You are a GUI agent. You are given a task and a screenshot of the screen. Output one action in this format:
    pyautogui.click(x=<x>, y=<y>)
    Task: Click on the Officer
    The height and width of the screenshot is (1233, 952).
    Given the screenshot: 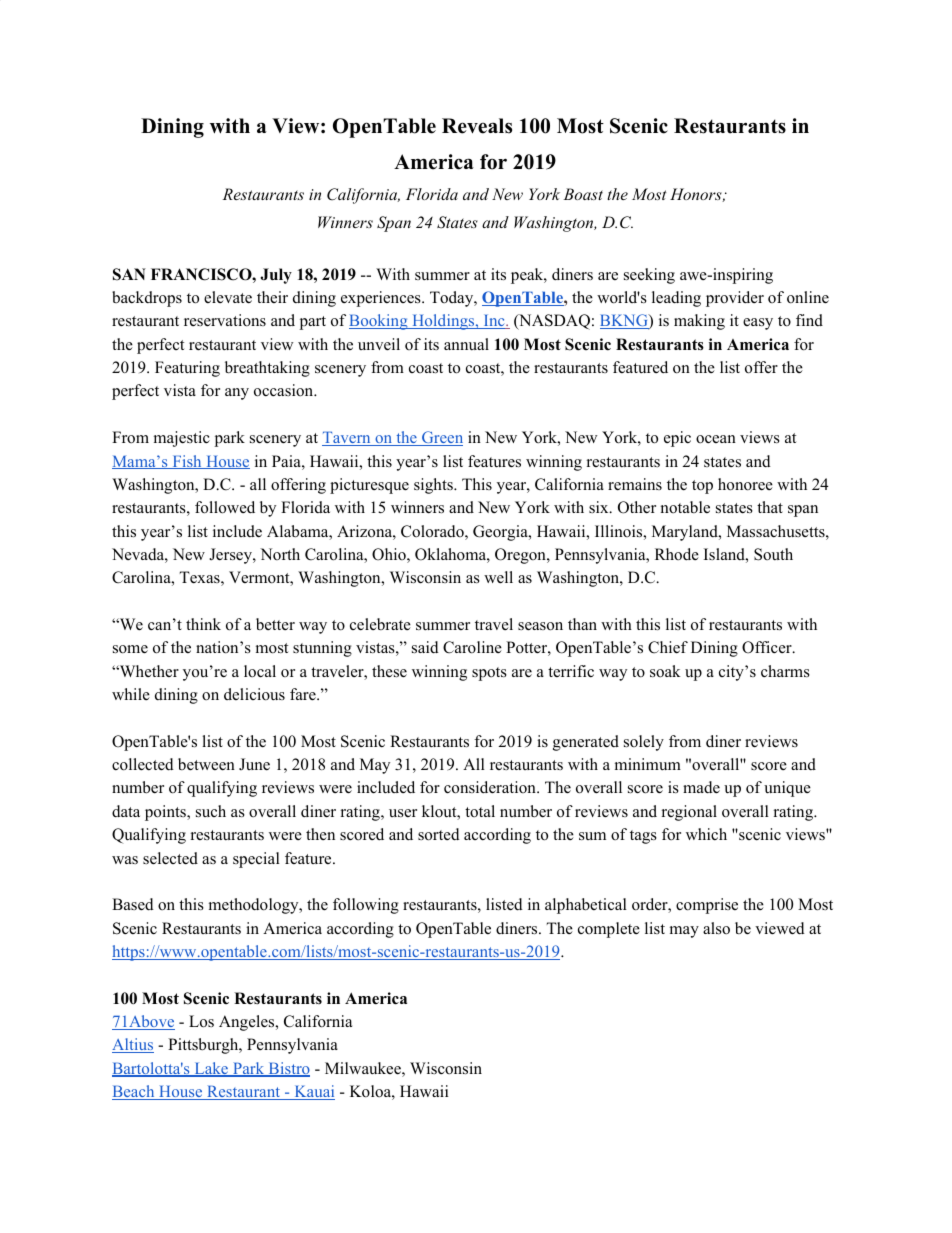 What is the action you would take?
    pyautogui.click(x=768, y=647)
